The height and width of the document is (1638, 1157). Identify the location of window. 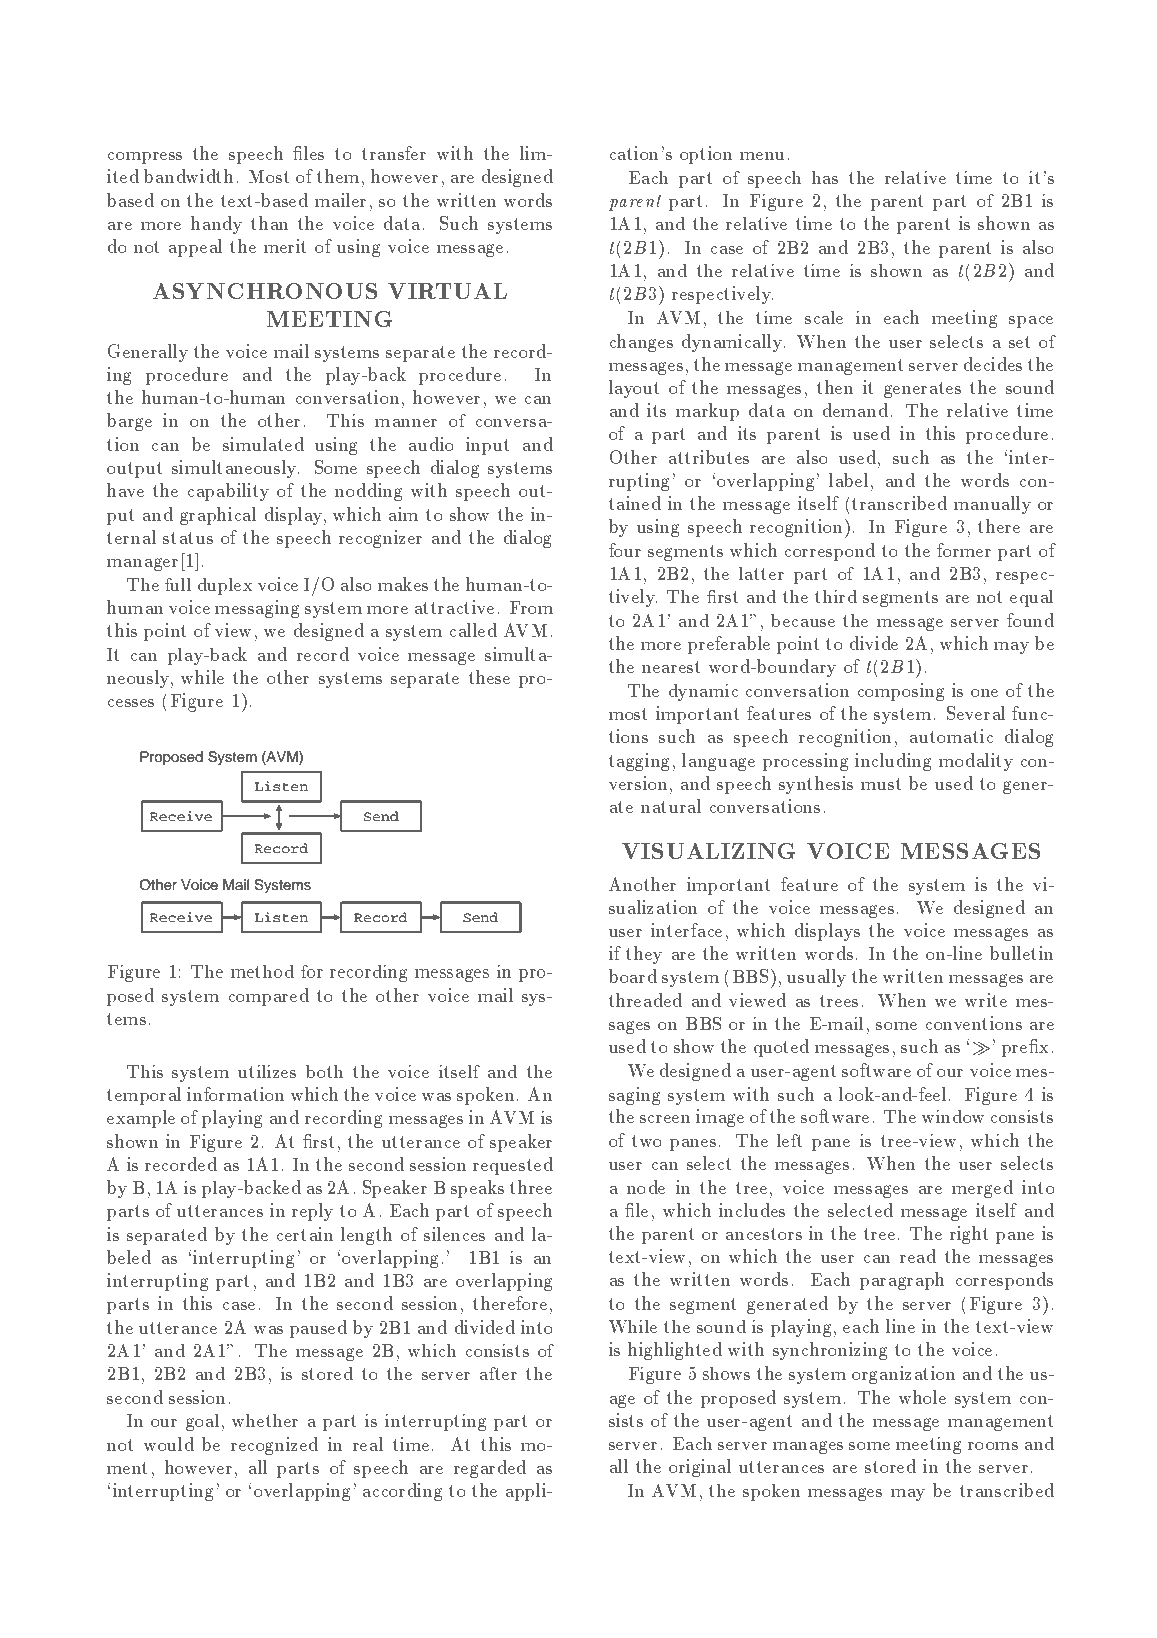
(953, 1116).
